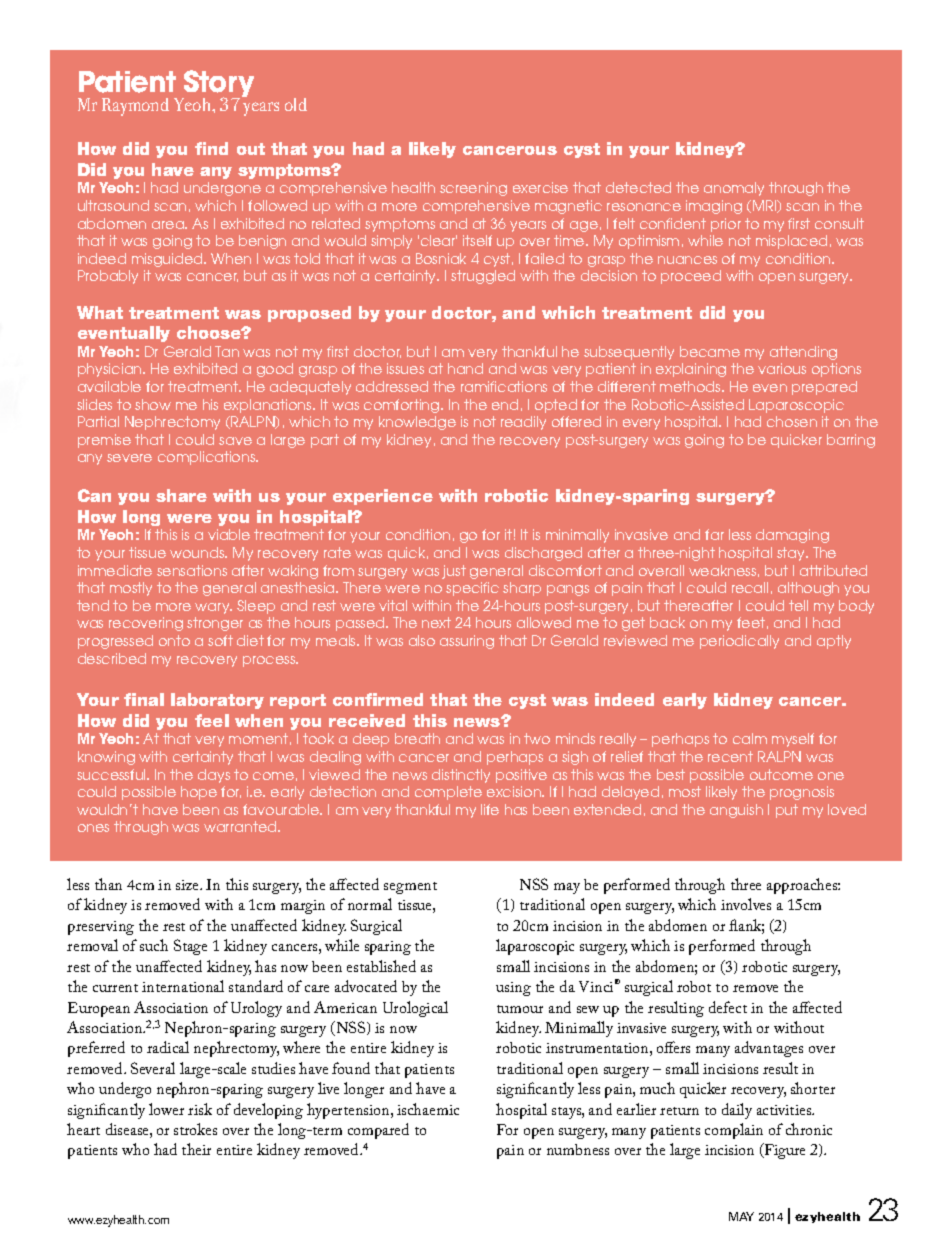 This screenshot has width=952, height=1247. What do you see at coordinates (174, 640) in the screenshot?
I see `onto` at bounding box center [174, 640].
